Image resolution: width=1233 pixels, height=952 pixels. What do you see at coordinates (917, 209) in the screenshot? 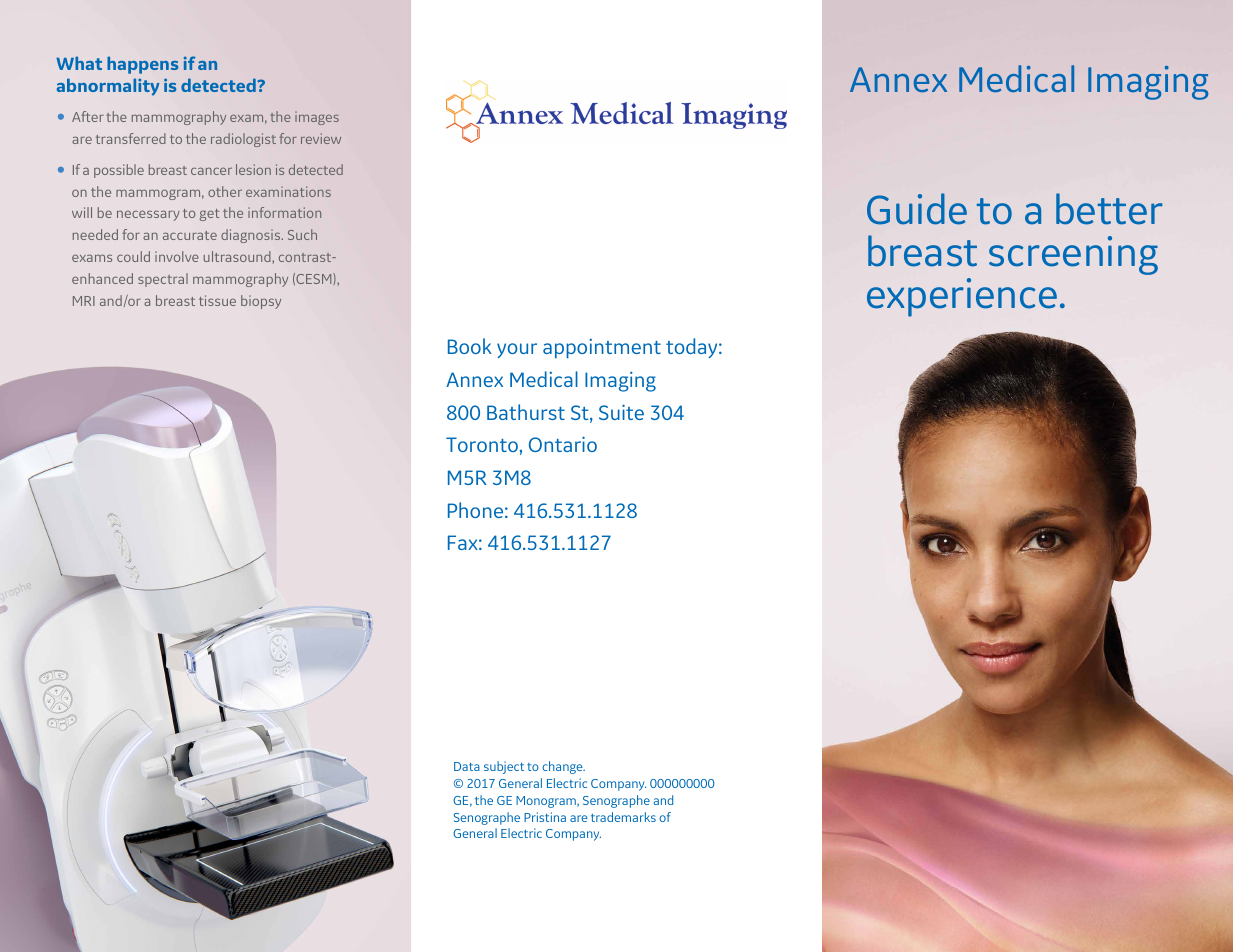
I see `Guide` at bounding box center [917, 209].
